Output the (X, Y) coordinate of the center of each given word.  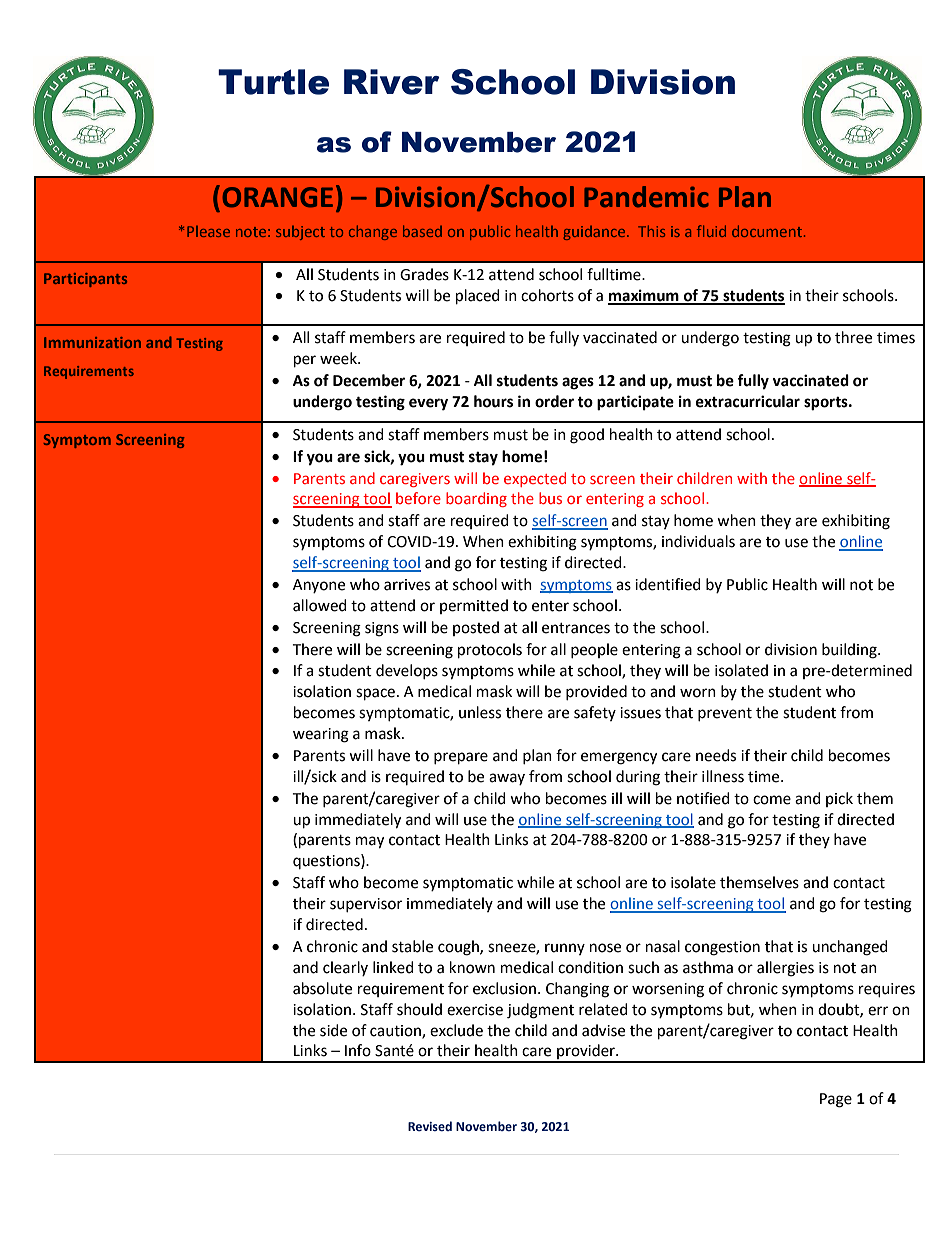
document (767, 231)
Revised (430, 1126)
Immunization (92, 342)
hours (493, 401)
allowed (320, 605)
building (850, 651)
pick (839, 799)
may (370, 842)
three (853, 337)
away (507, 779)
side (333, 1030)
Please (208, 231)
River (392, 82)
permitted (474, 606)
